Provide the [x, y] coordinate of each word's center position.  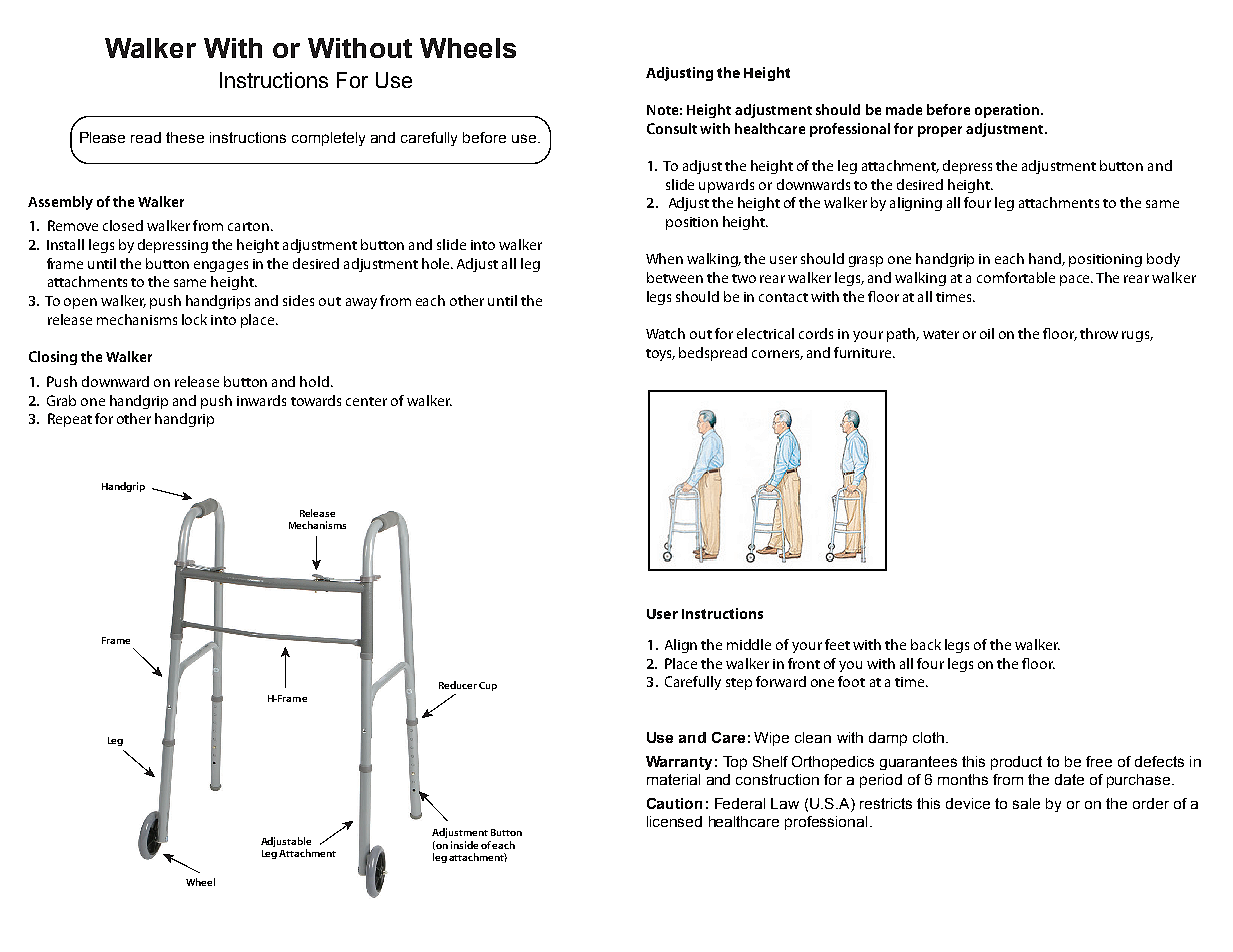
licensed [674, 821]
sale [1026, 803]
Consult [672, 128]
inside [464, 845]
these [185, 137]
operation [1008, 111]
